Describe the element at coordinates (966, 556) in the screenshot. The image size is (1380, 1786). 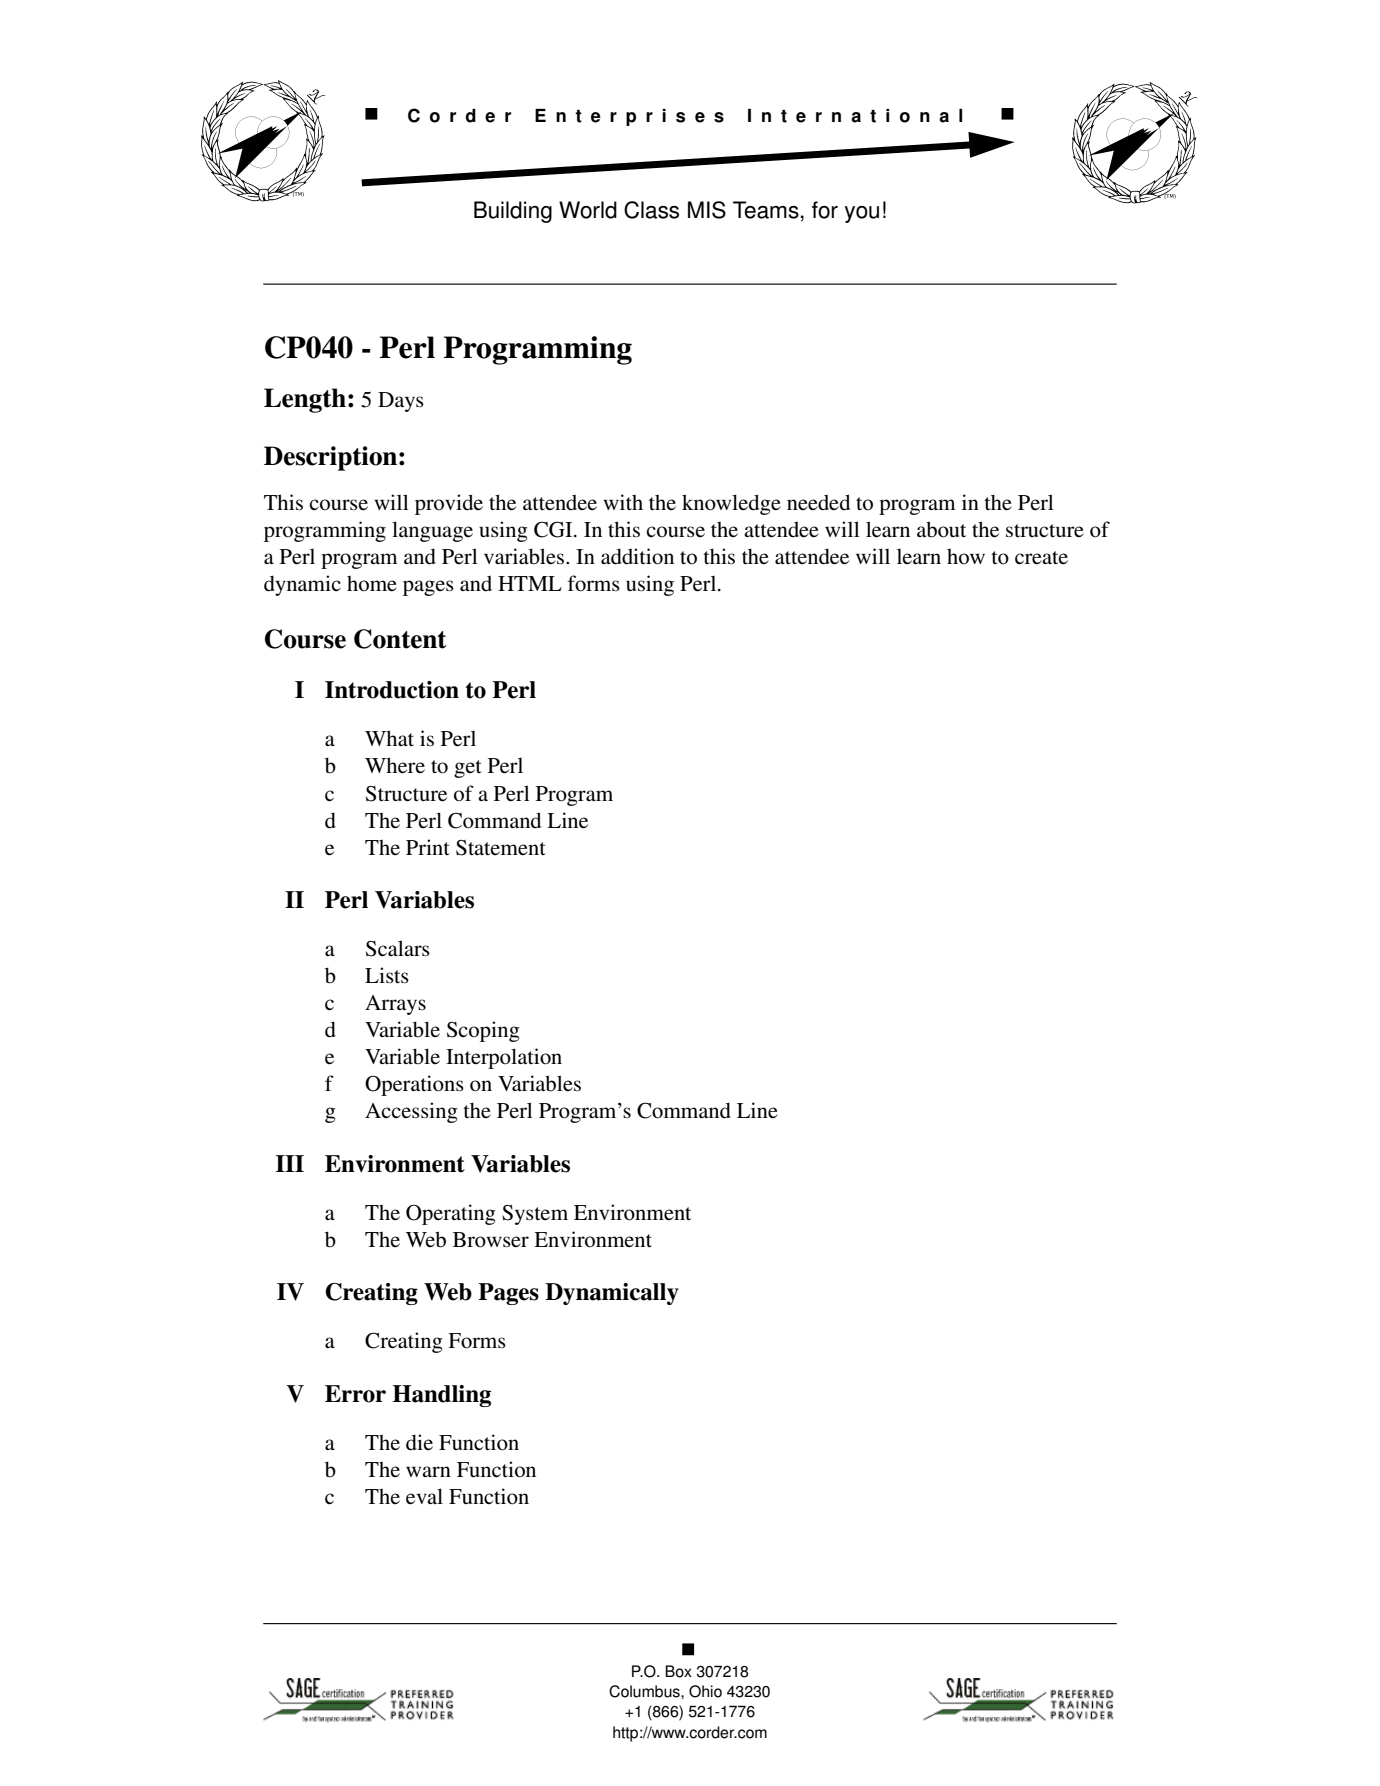
I see `how` at that location.
